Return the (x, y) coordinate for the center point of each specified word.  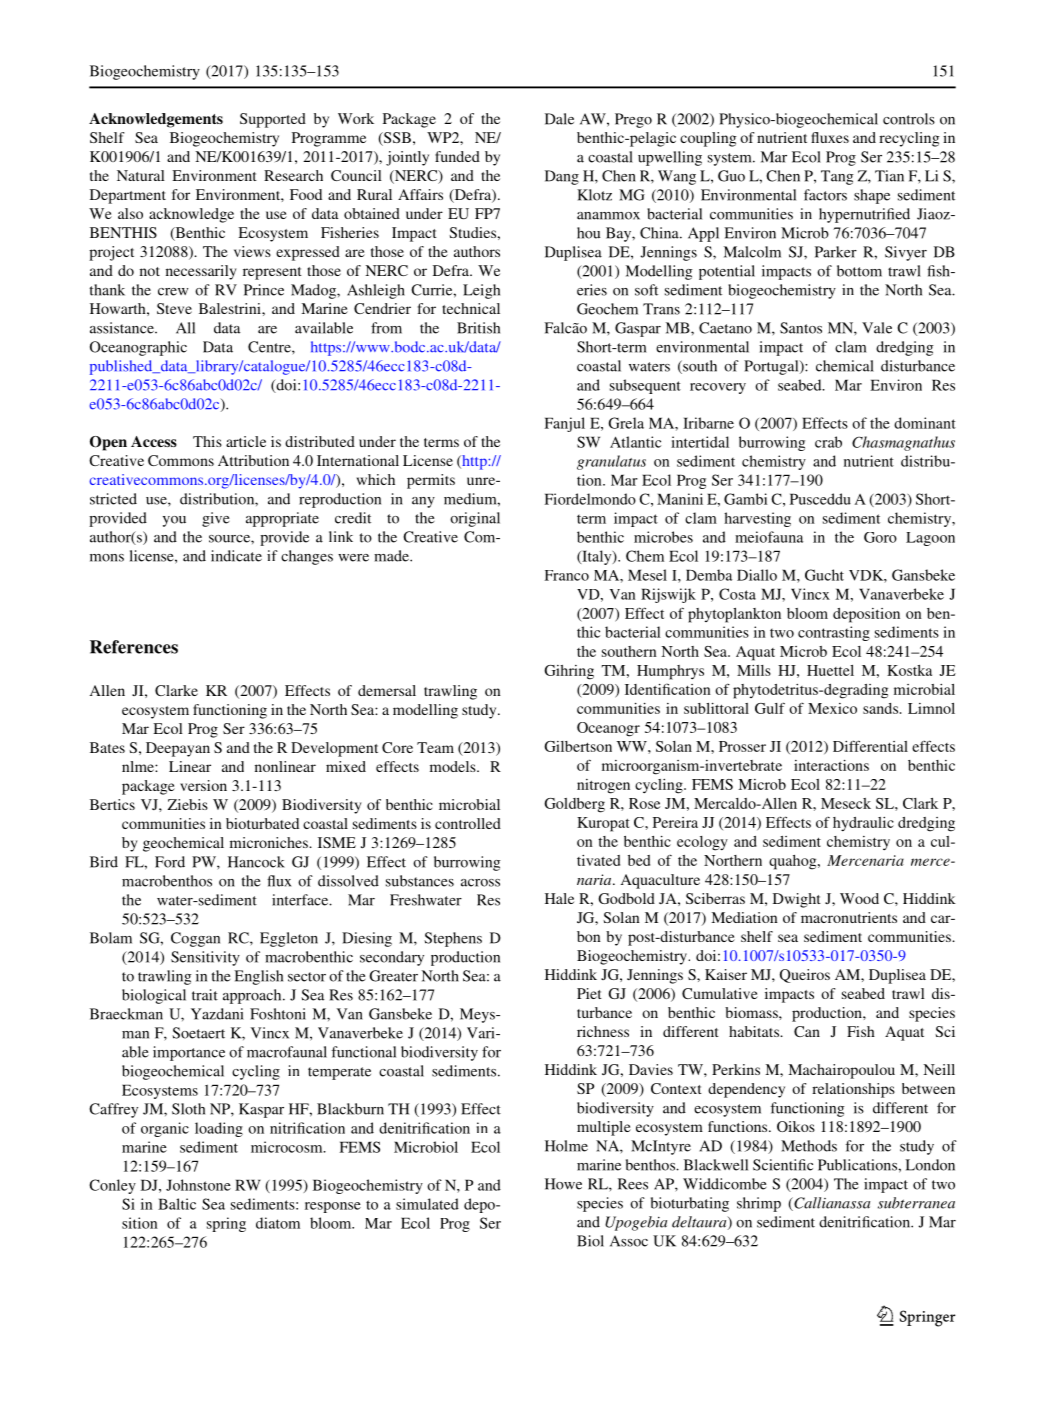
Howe (563, 1184)
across (480, 883)
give (216, 519)
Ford (170, 862)
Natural (141, 175)
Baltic (177, 1204)
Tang (837, 177)
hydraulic (863, 824)
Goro (880, 537)
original (475, 519)
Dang (562, 177)
